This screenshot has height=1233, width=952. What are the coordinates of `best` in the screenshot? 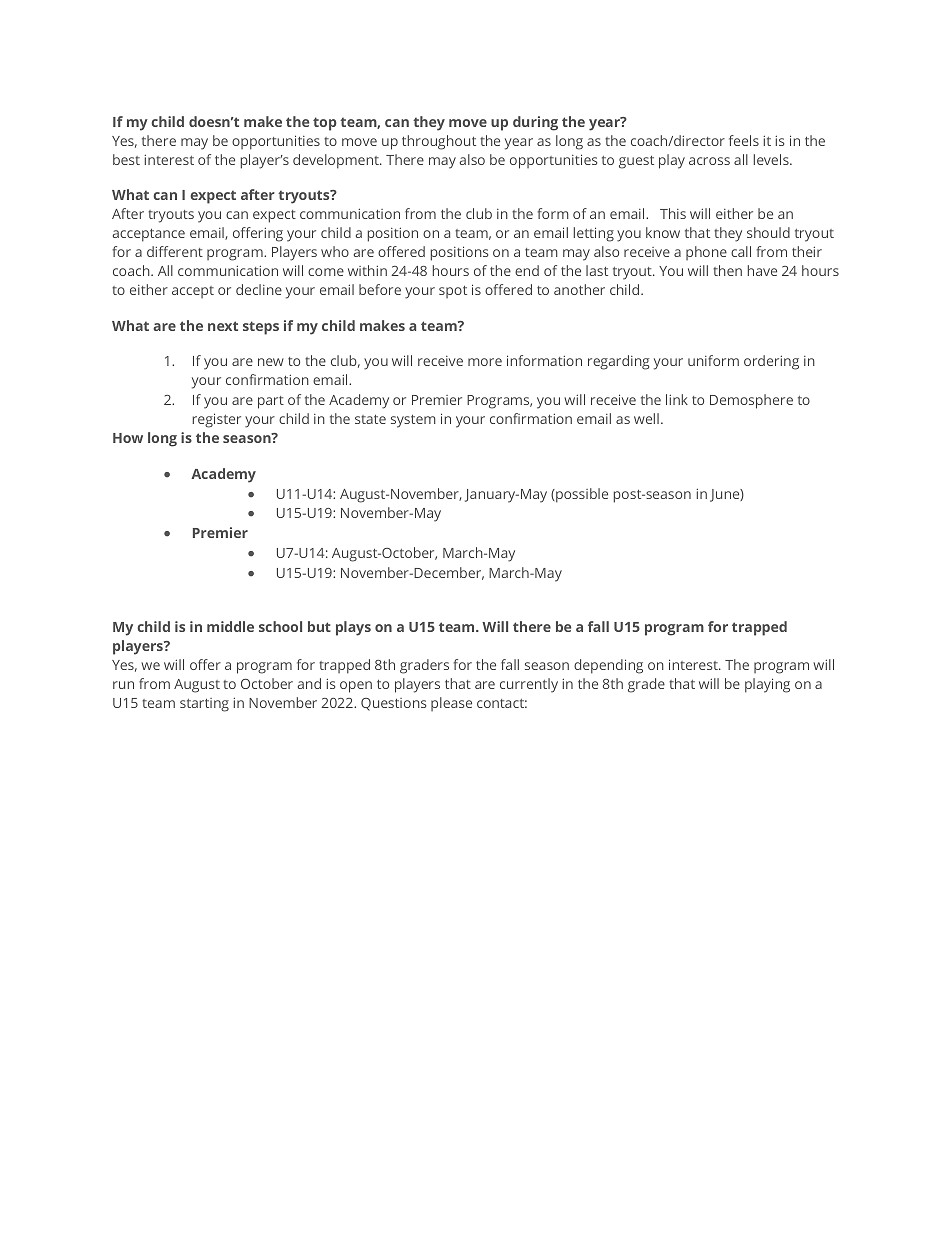 It's located at (126, 159).
